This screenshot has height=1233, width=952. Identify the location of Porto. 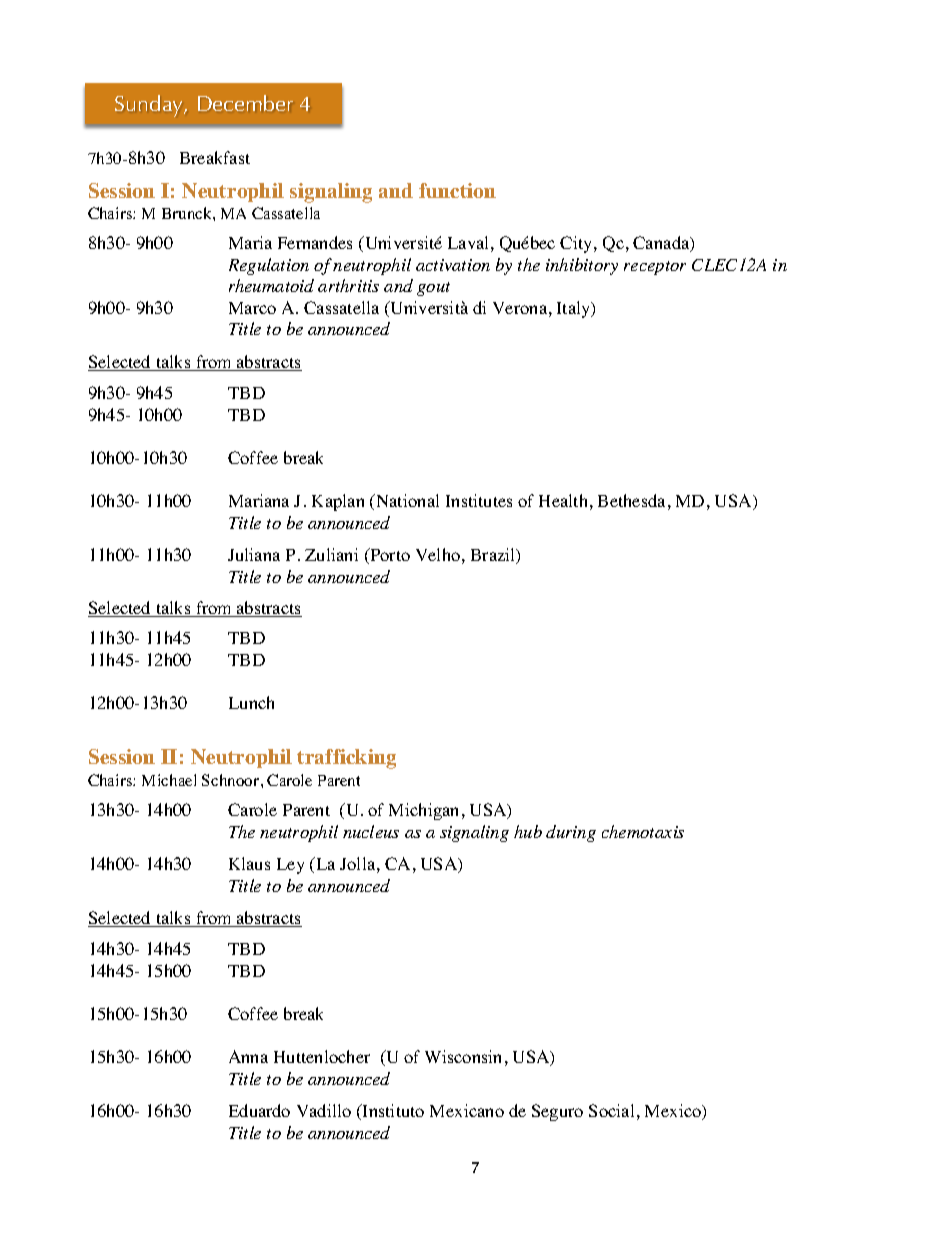
(389, 556).
